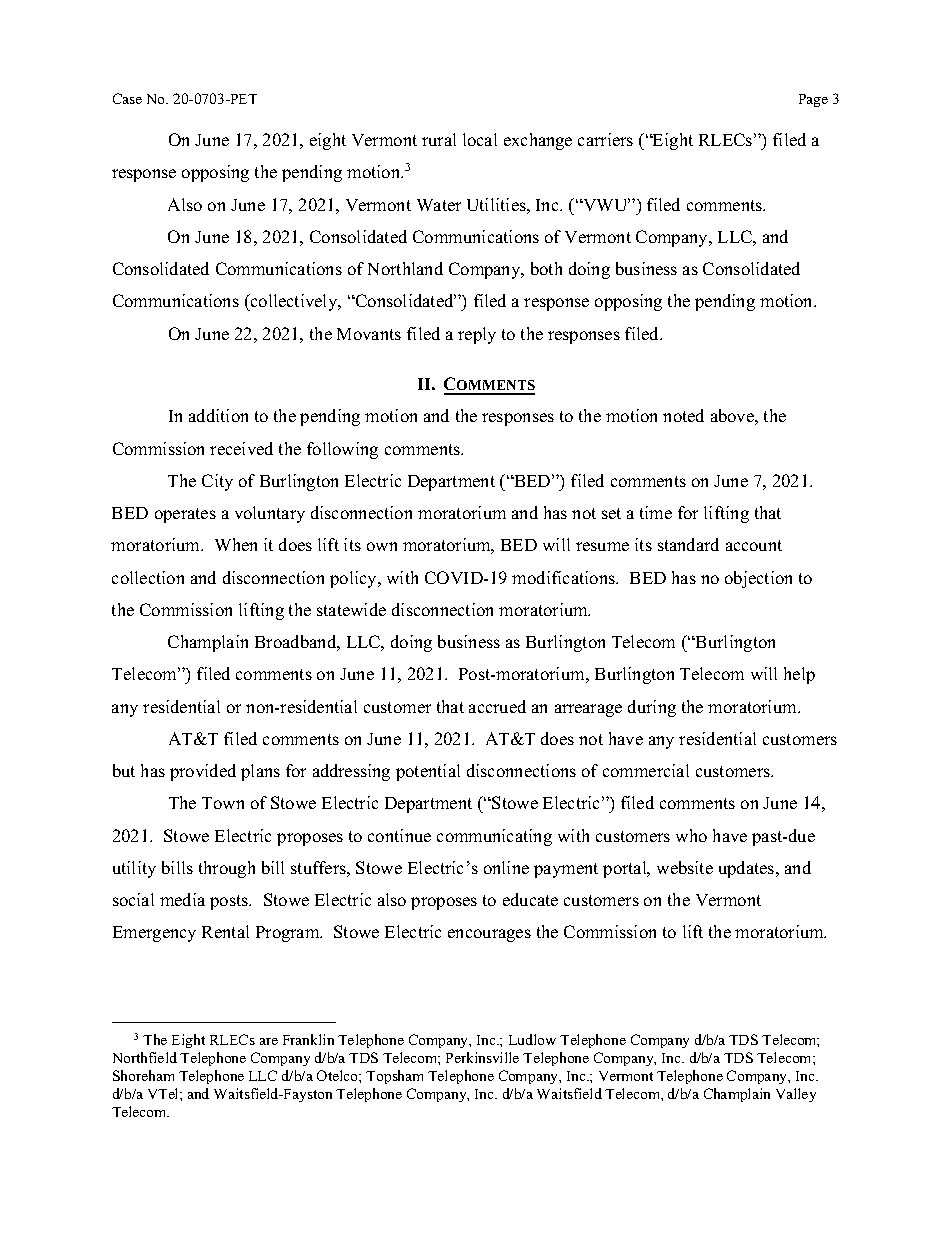 The height and width of the page is (1233, 952). Describe the element at coordinates (477, 335) in the page. I see `reply` at that location.
